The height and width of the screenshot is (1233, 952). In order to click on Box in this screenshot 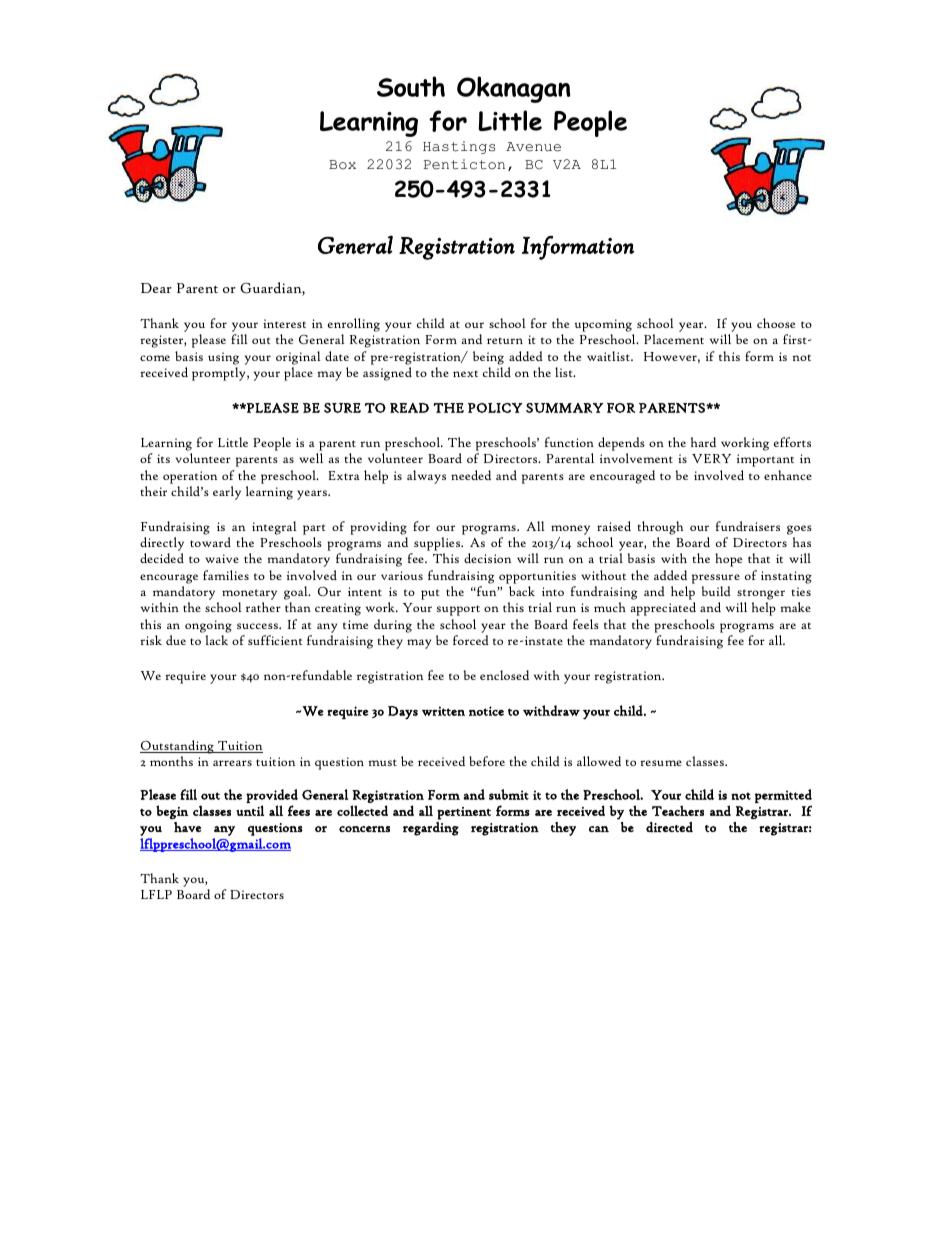, I will do `click(342, 165)`.
